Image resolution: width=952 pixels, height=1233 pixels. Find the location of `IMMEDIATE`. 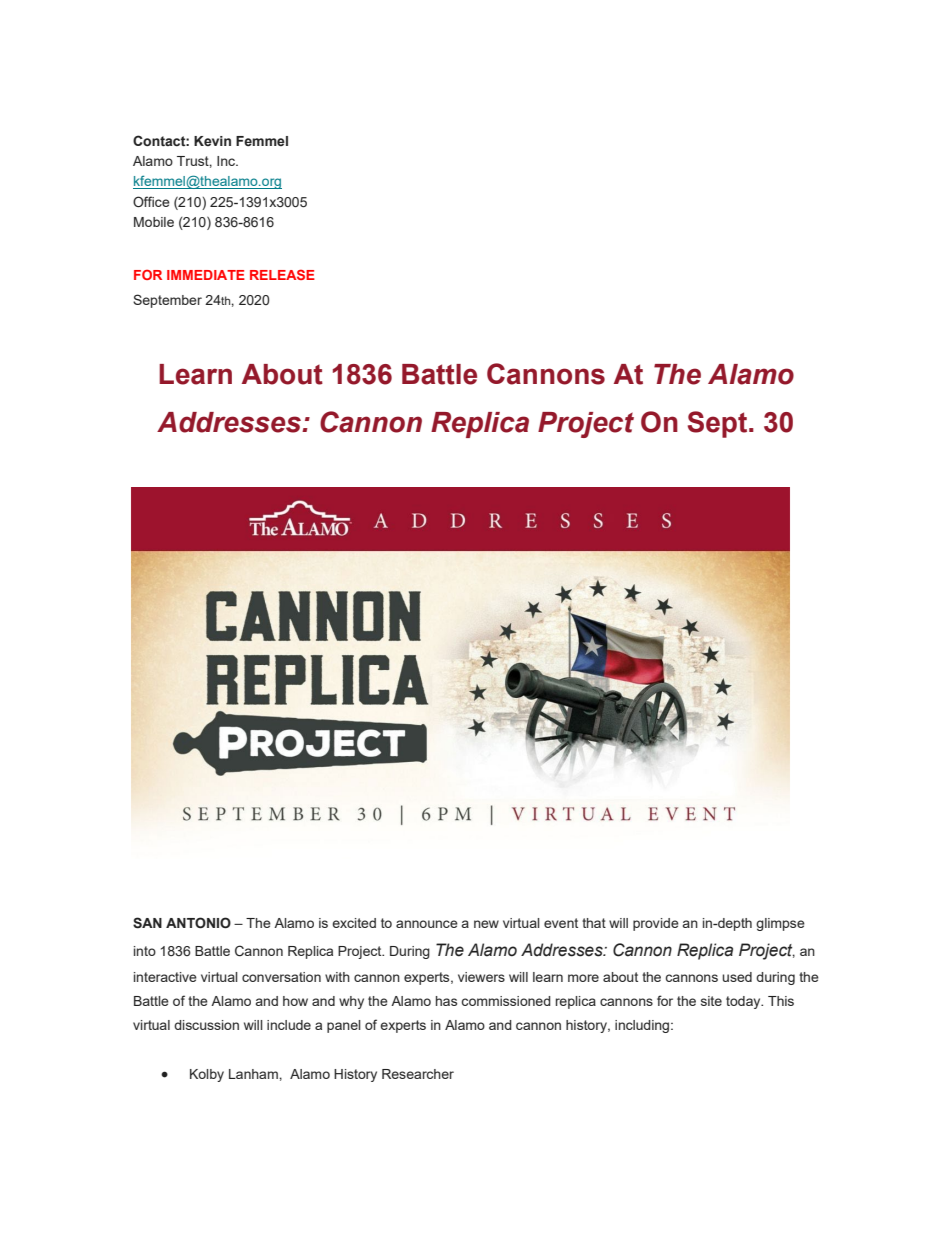

IMMEDIATE is located at coordinates (206, 275).
